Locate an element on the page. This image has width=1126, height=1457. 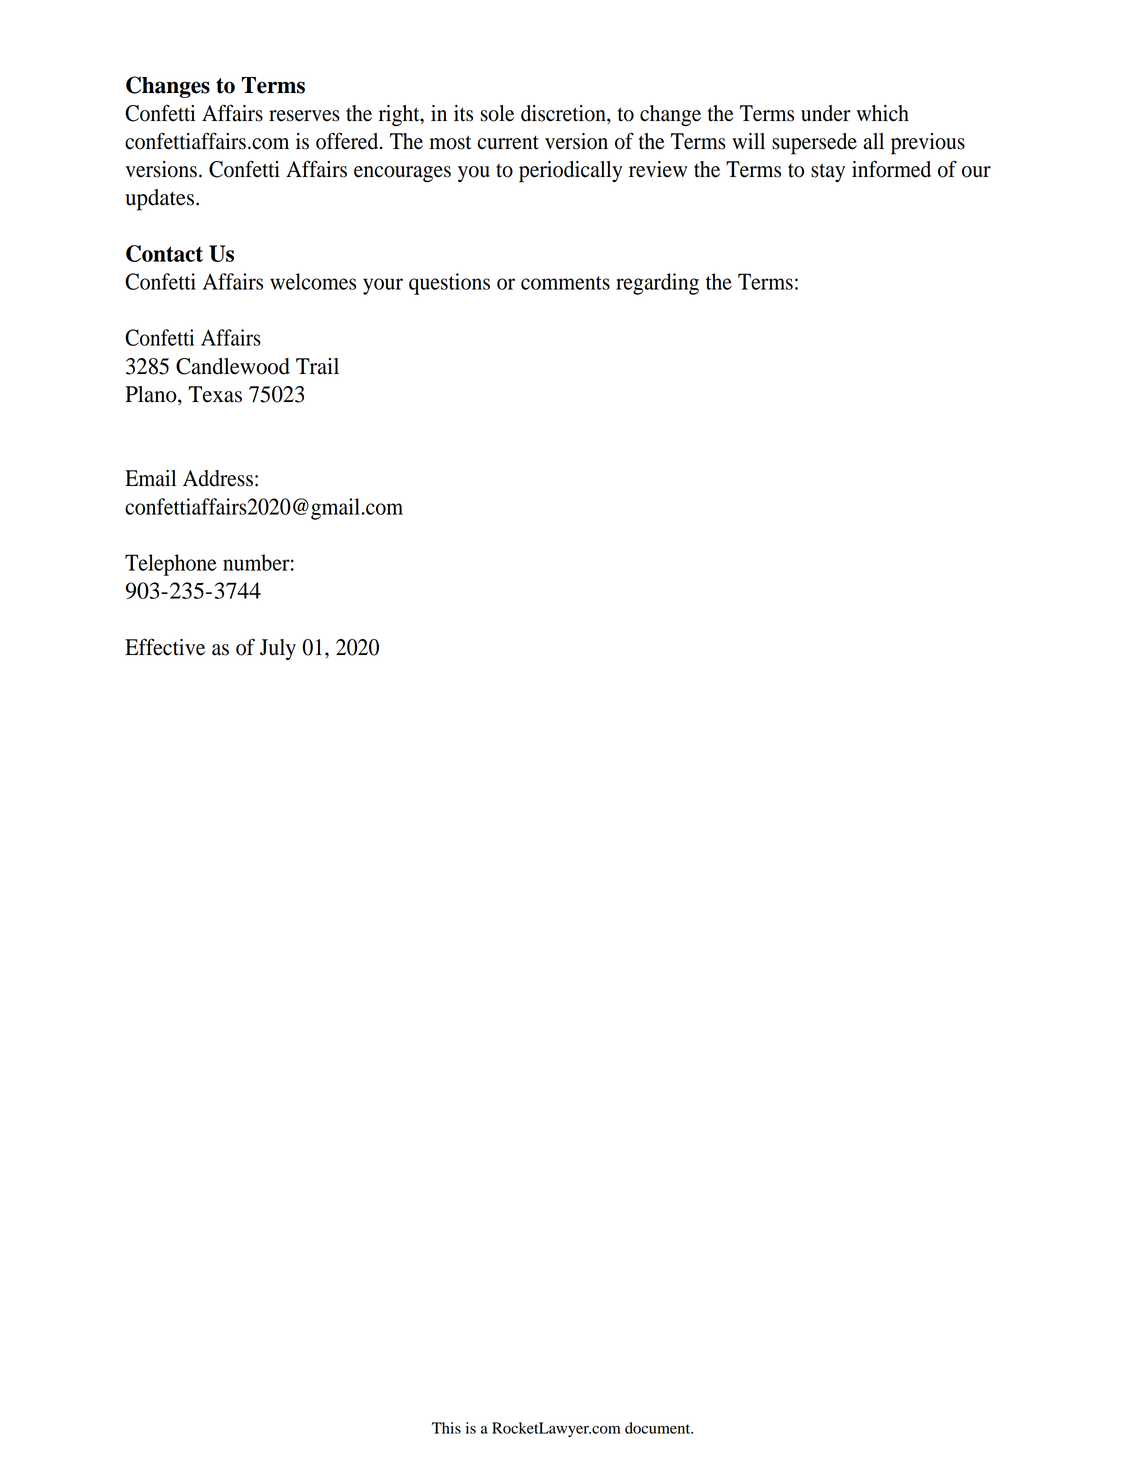
current is located at coordinates (508, 142).
